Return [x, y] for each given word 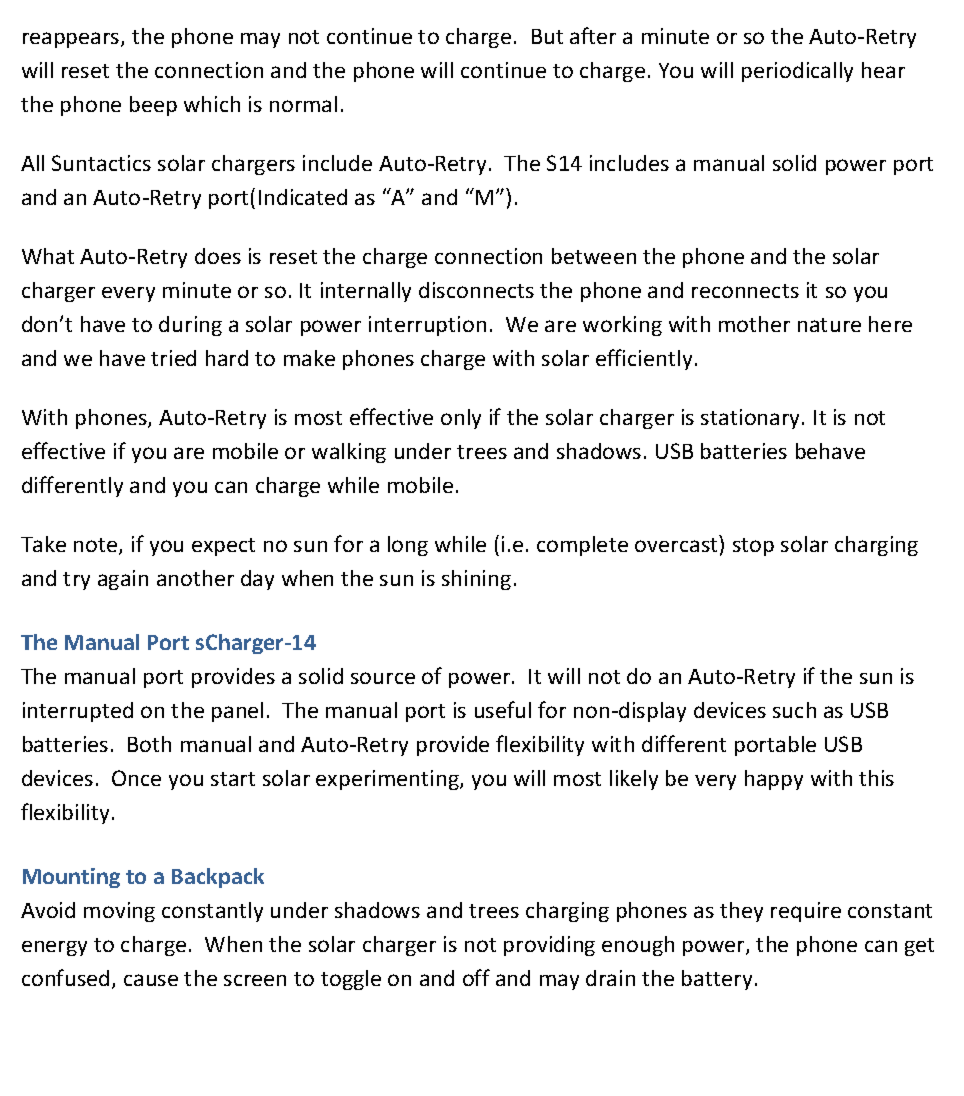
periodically [797, 72]
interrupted [78, 712]
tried [173, 358]
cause [151, 980]
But [547, 36]
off [476, 977]
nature [829, 325]
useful [503, 709]
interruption [427, 326]
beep [153, 106]
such [794, 710]
